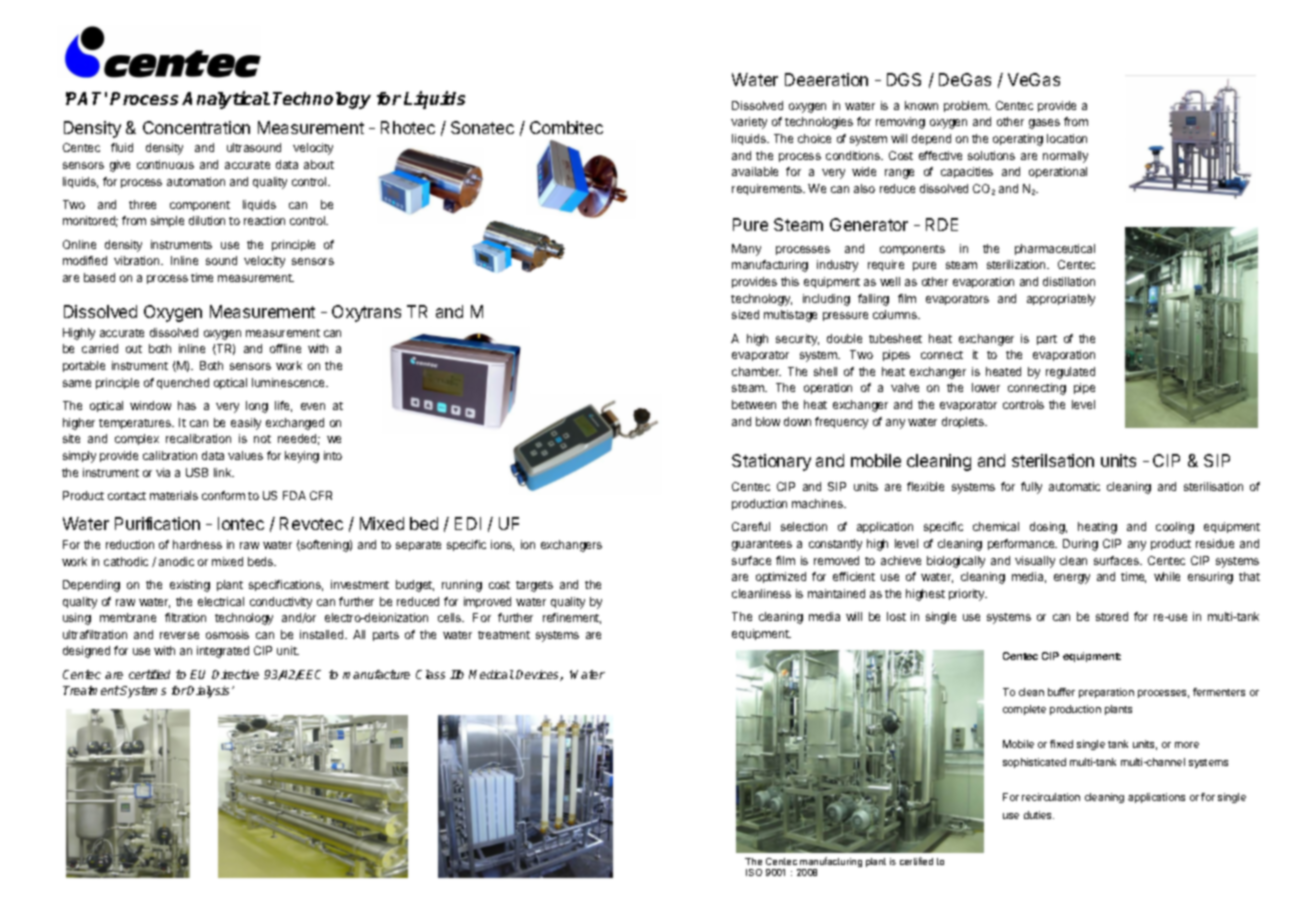 This image has height=924, width=1308. What do you see at coordinates (771, 462) in the image?
I see `Stationary` at bounding box center [771, 462].
